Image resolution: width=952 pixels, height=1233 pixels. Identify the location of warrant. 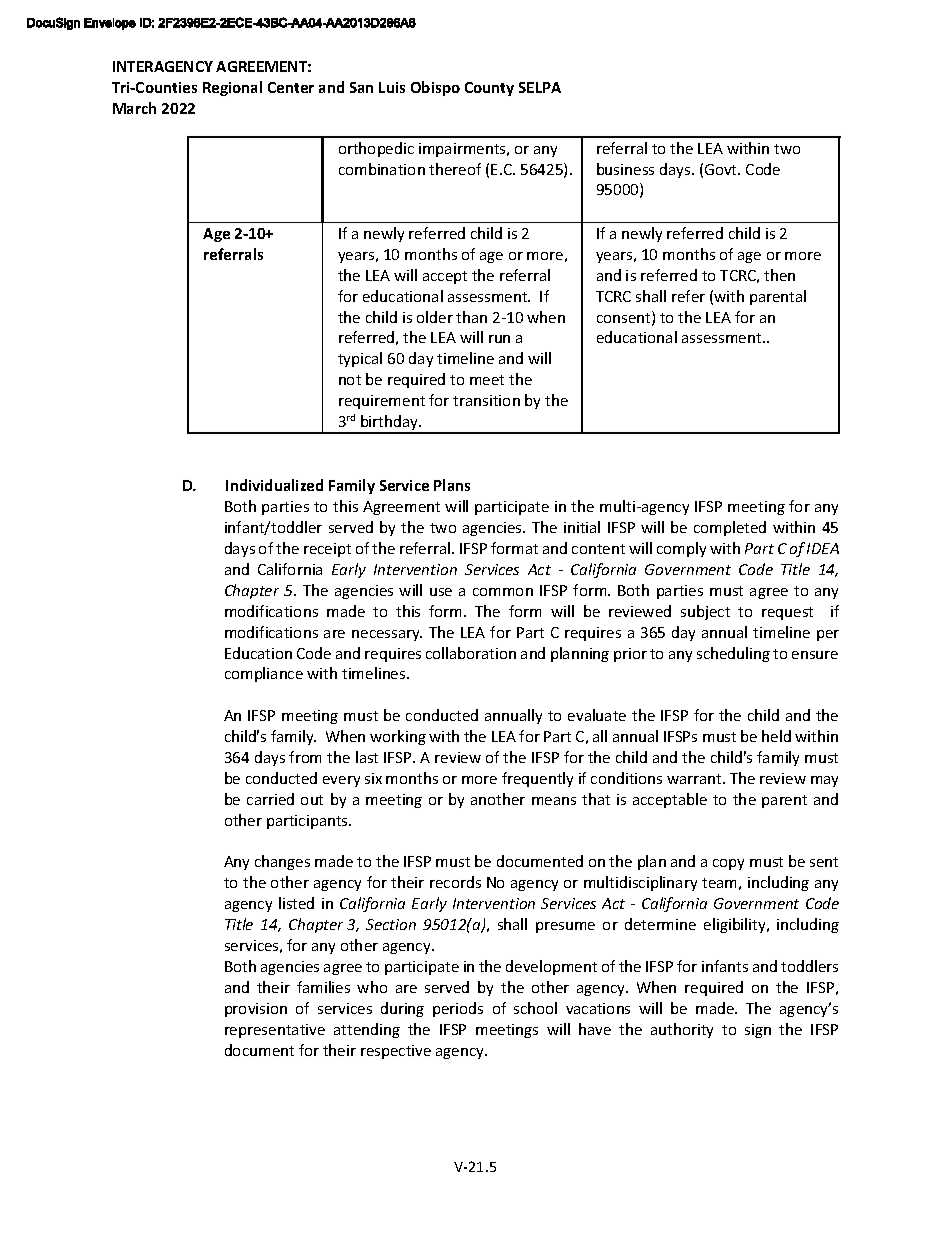
(695, 779).
